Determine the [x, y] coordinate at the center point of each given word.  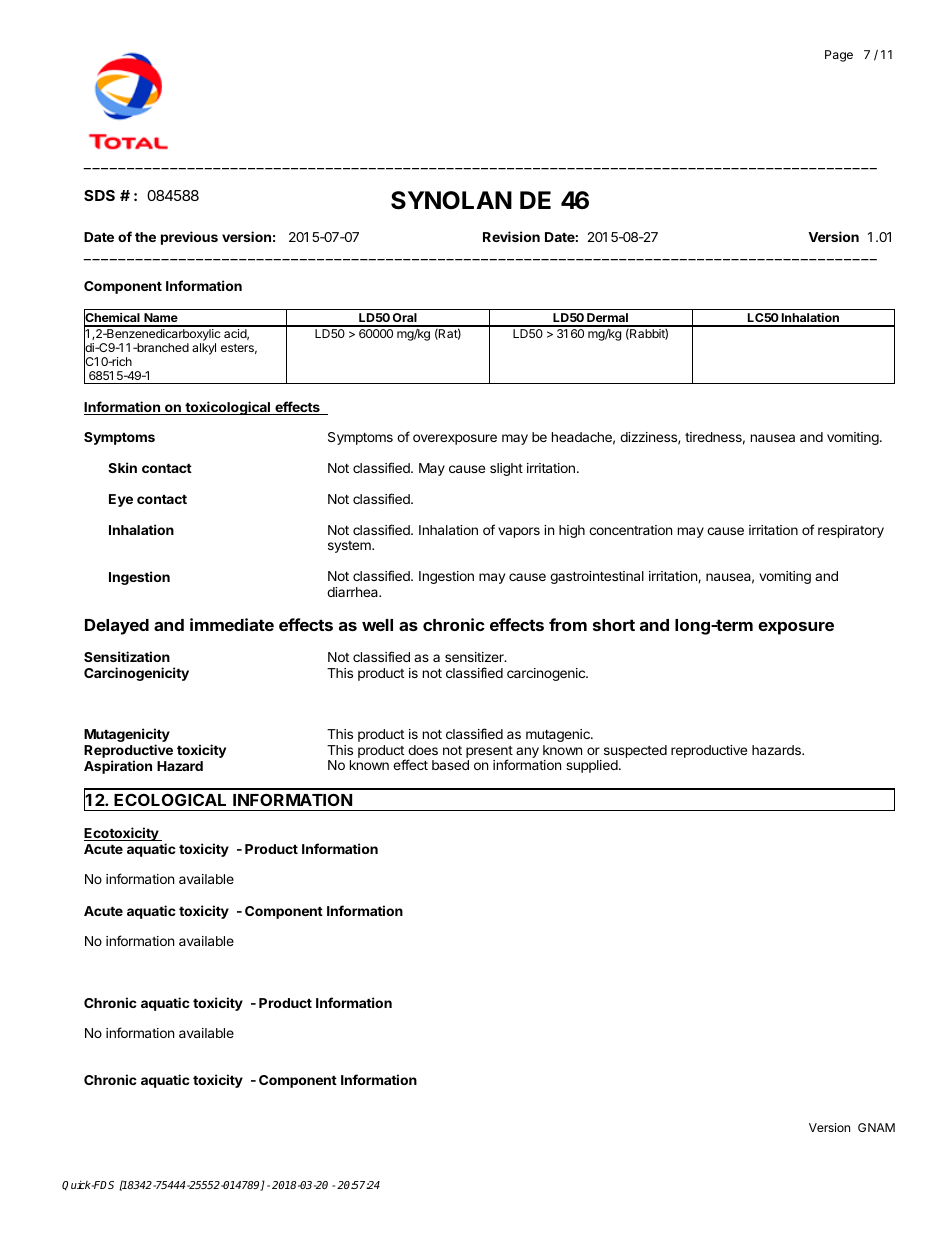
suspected [634, 753]
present [489, 753]
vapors [519, 532]
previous [189, 238]
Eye [121, 500]
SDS [99, 195]
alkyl [204, 349]
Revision [511, 236]
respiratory [851, 531]
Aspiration [118, 767]
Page [839, 56]
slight [506, 469]
